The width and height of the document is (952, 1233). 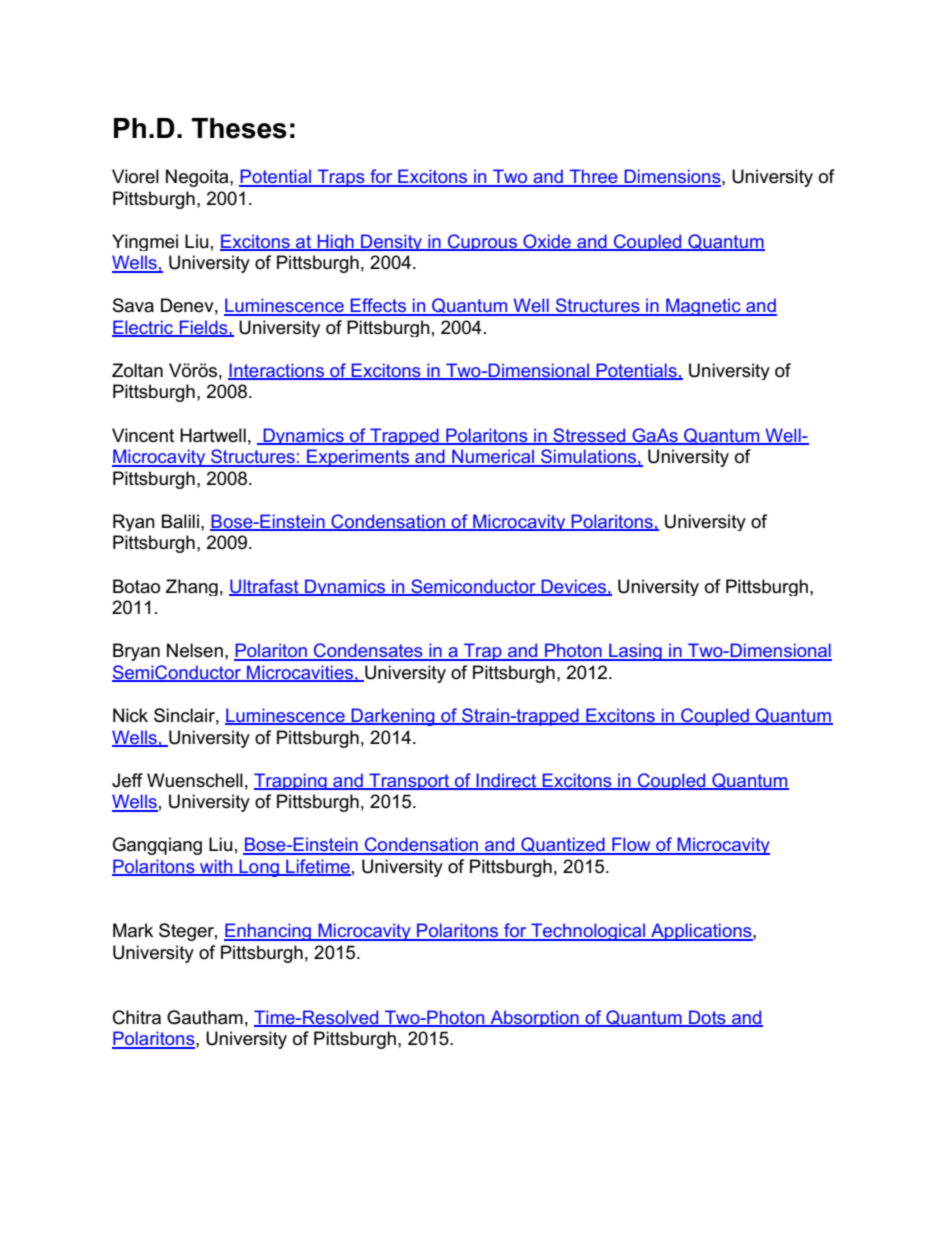 I want to click on Theses, so click(x=239, y=128).
